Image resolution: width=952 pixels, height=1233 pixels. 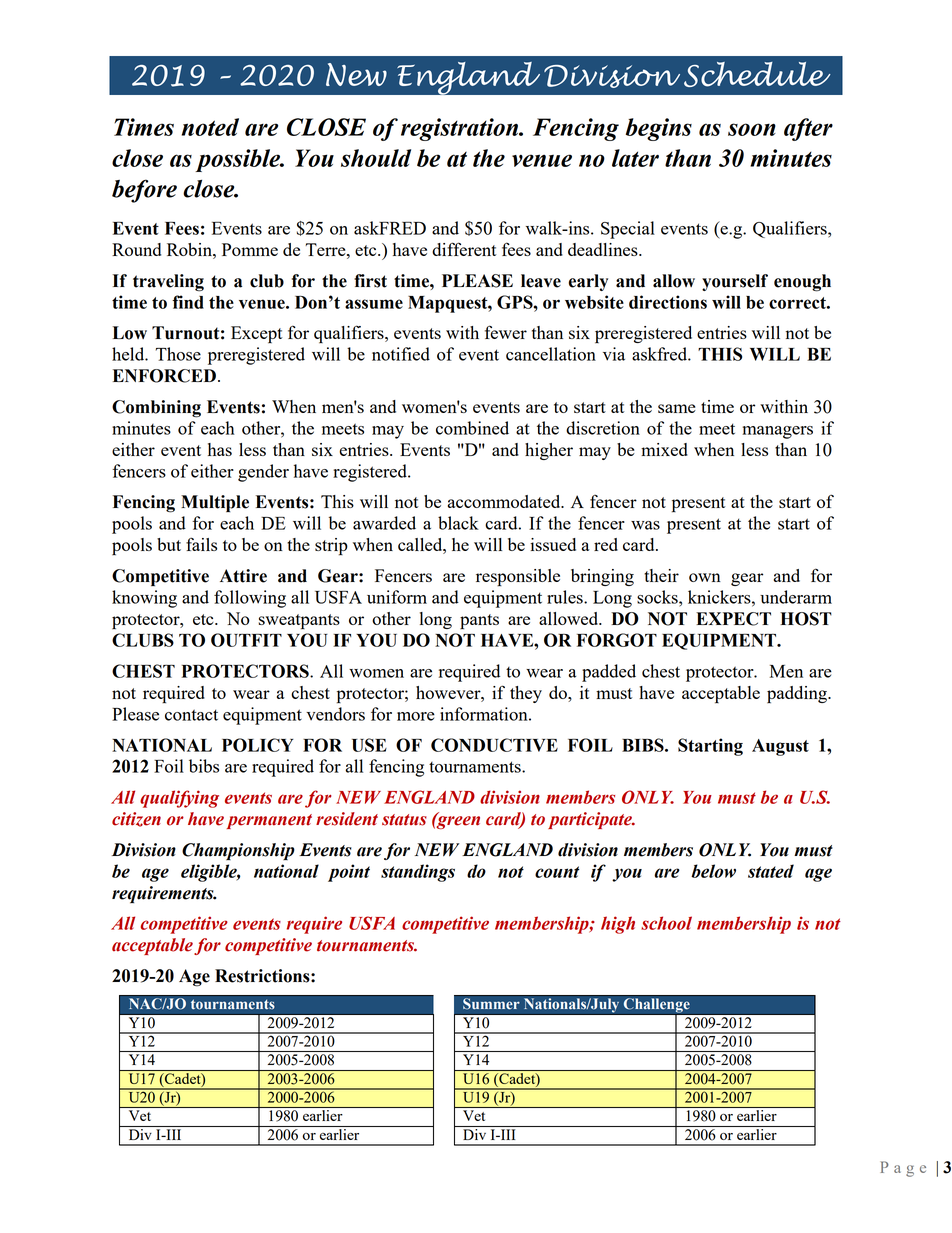 What do you see at coordinates (557, 872) in the page?
I see `count` at bounding box center [557, 872].
